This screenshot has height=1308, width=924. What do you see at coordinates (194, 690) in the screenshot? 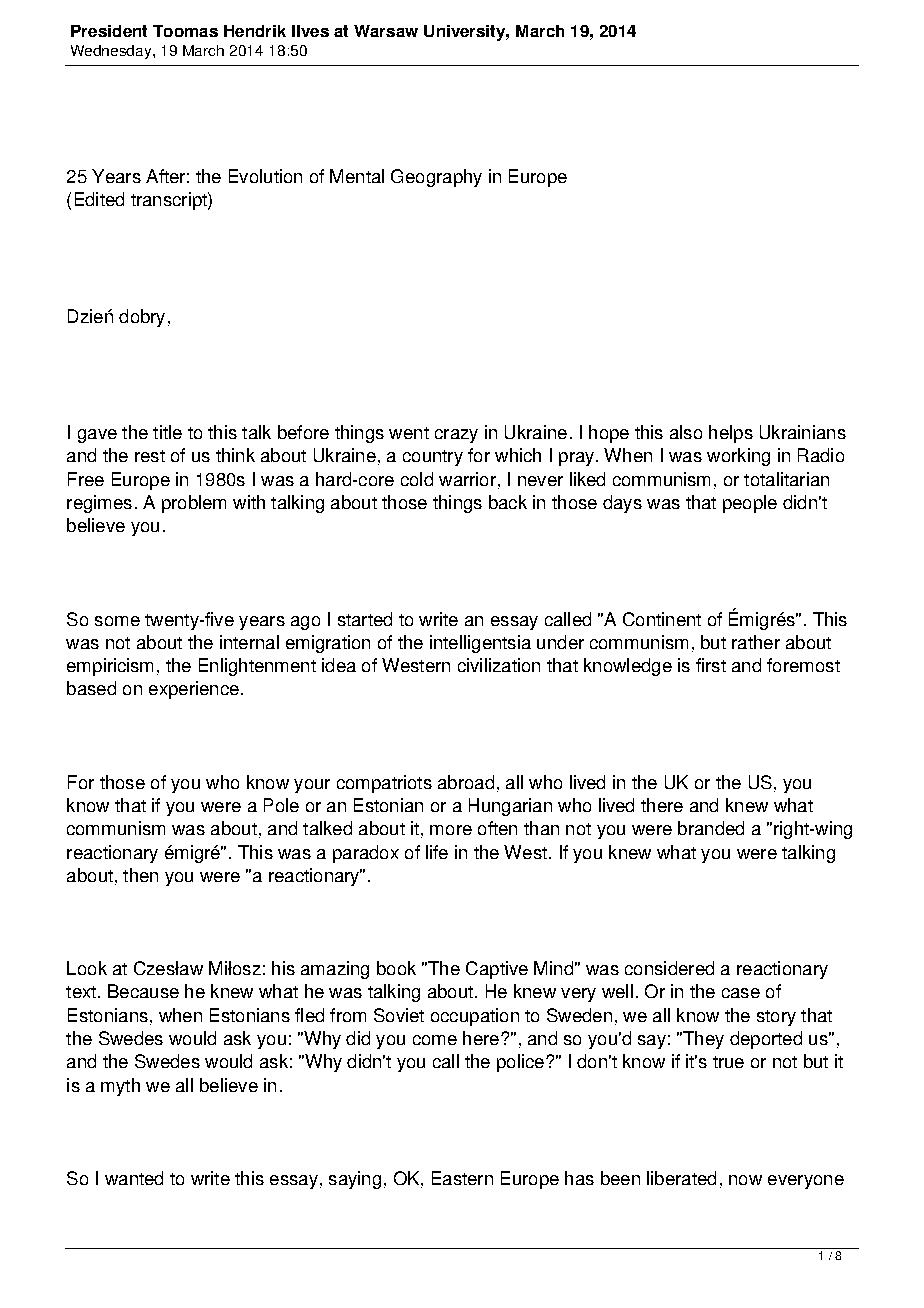
I see `experience` at bounding box center [194, 690].
